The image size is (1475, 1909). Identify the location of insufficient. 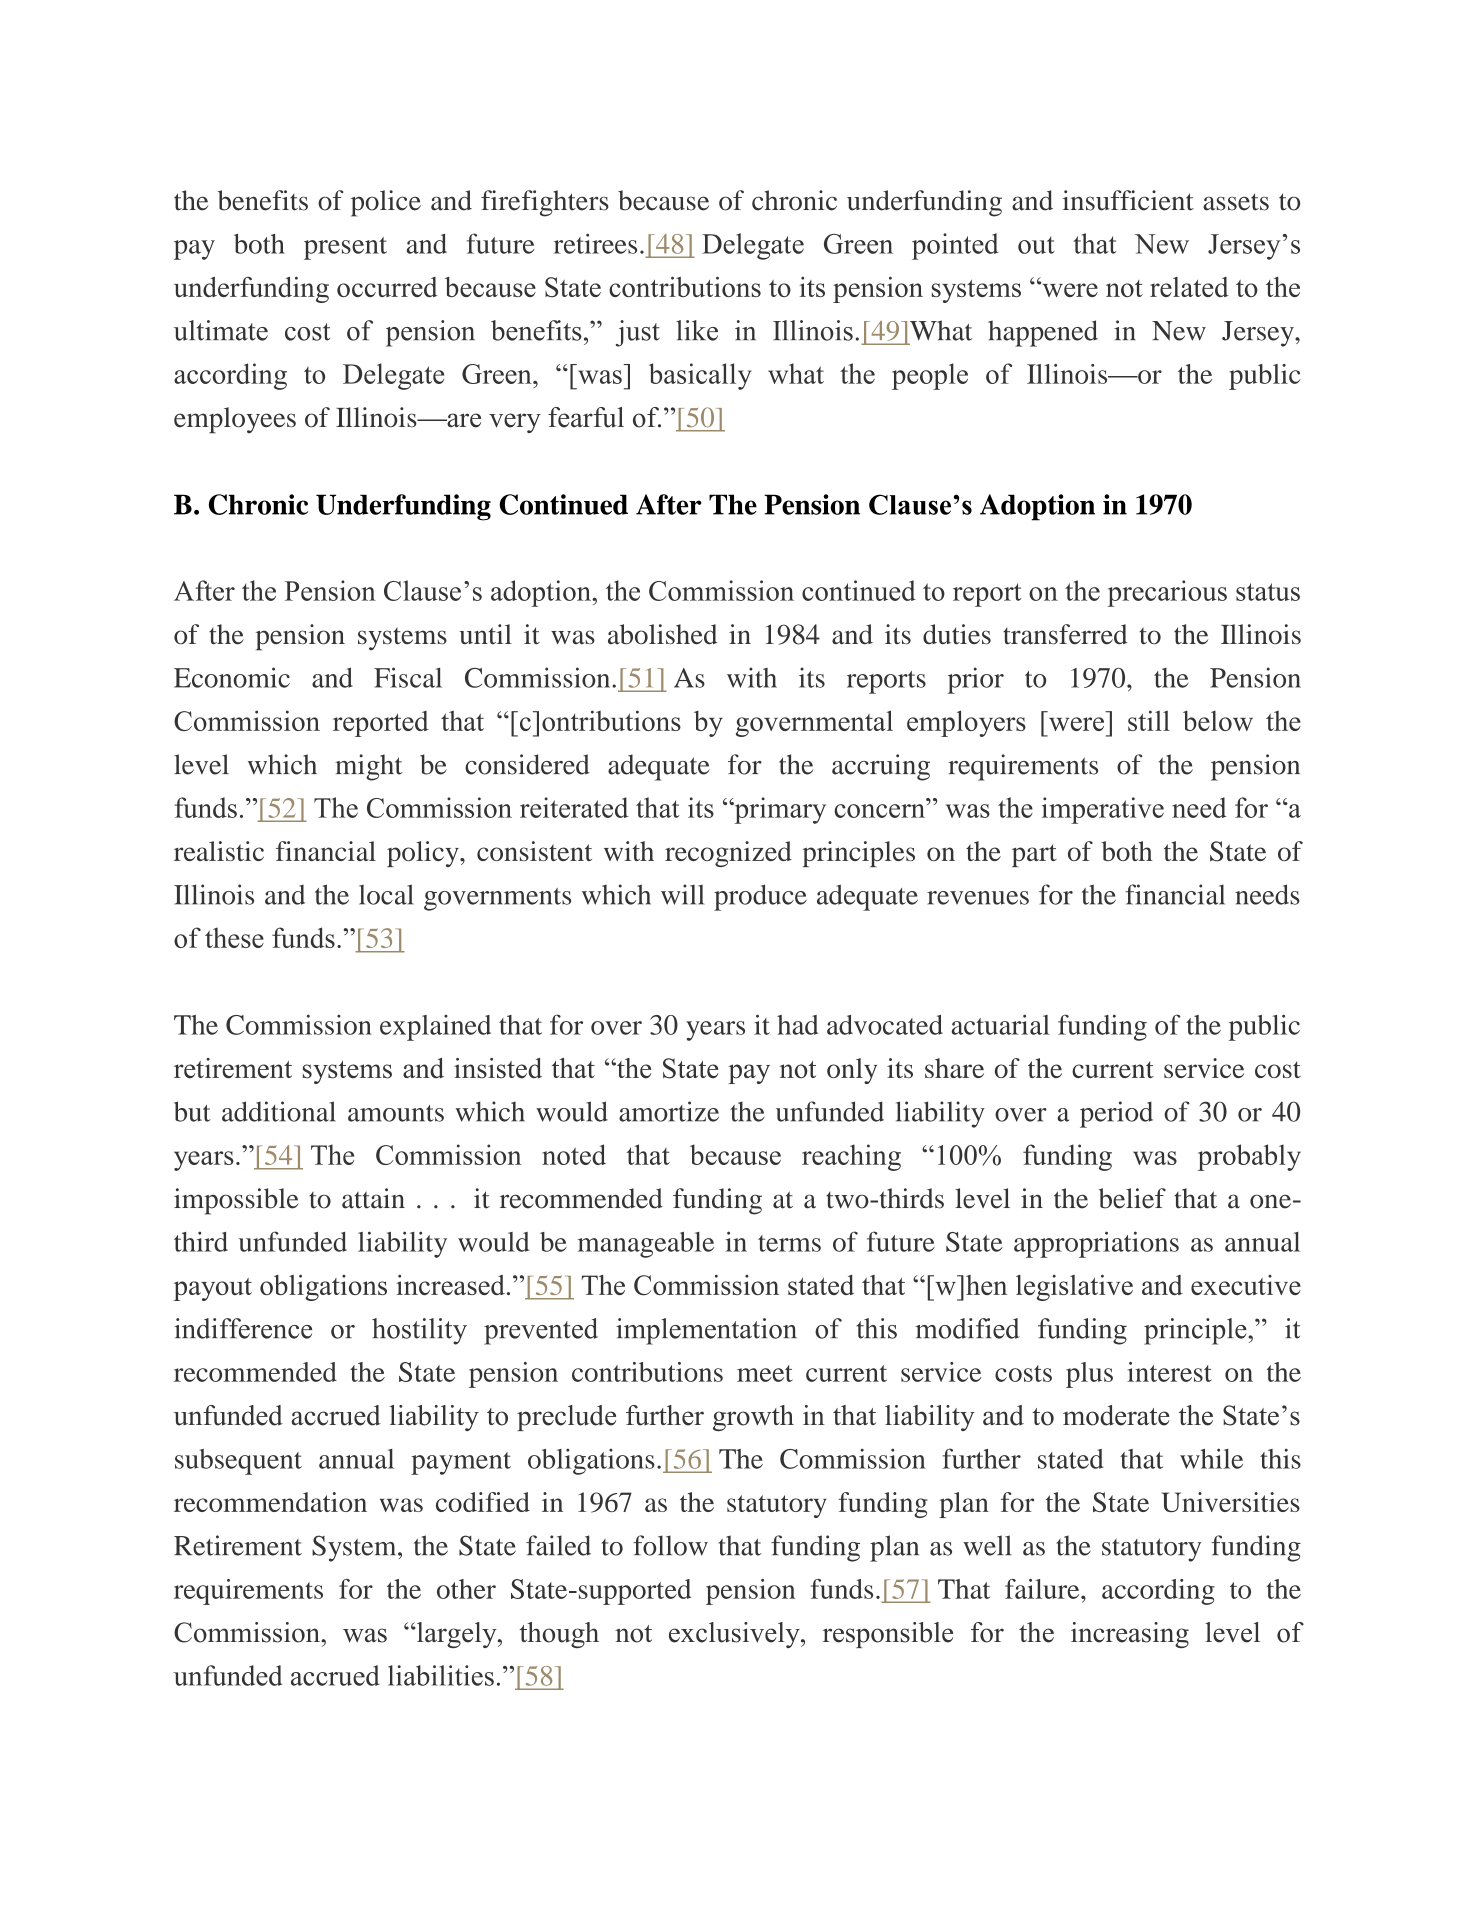
(1128, 200).
